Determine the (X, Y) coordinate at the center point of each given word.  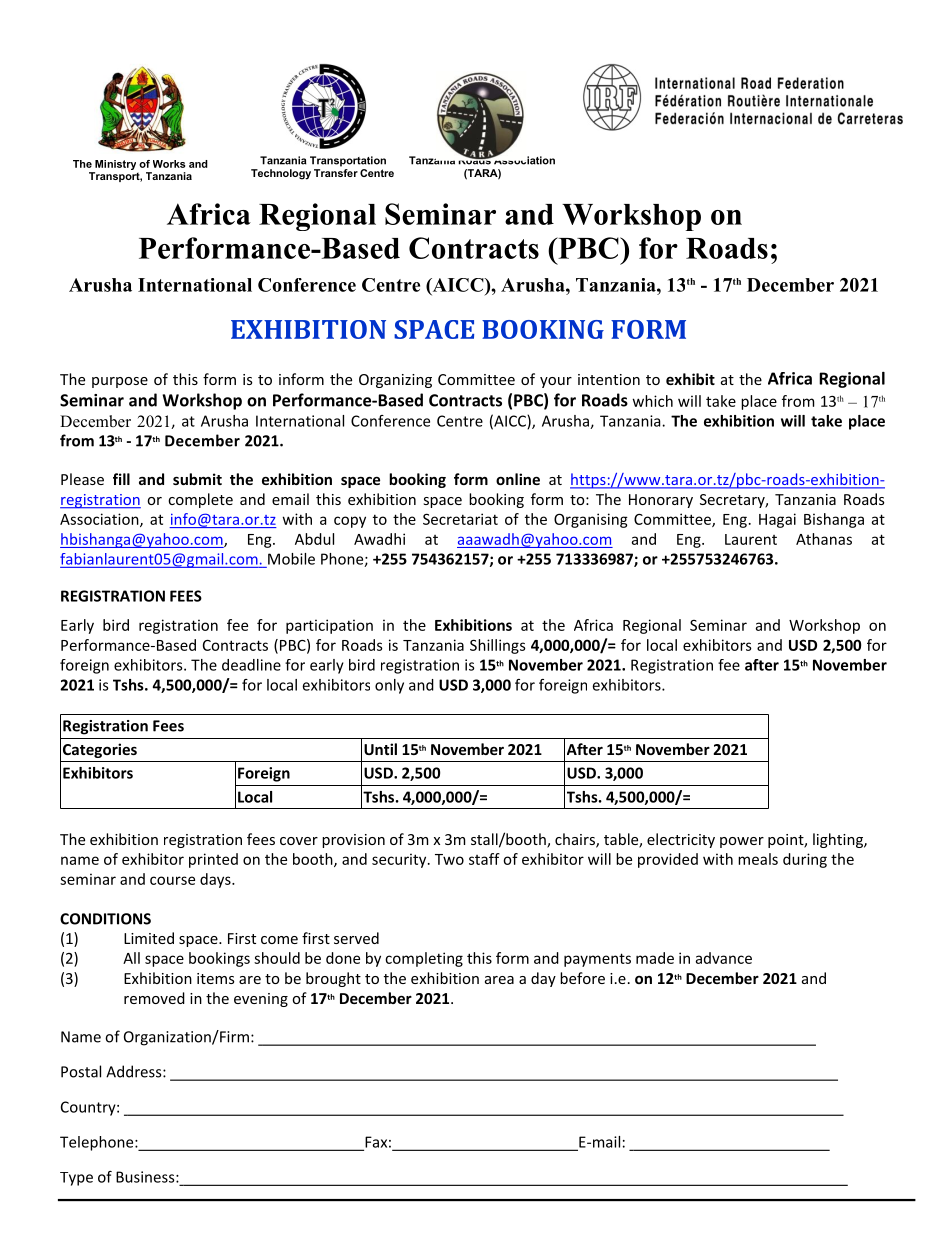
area (499, 980)
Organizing (395, 381)
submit (197, 479)
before (582, 978)
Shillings (498, 646)
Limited (149, 938)
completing (424, 959)
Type (76, 1179)
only (389, 686)
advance (724, 958)
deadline (251, 665)
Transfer (336, 171)
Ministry (115, 165)
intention (609, 379)
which (653, 401)
